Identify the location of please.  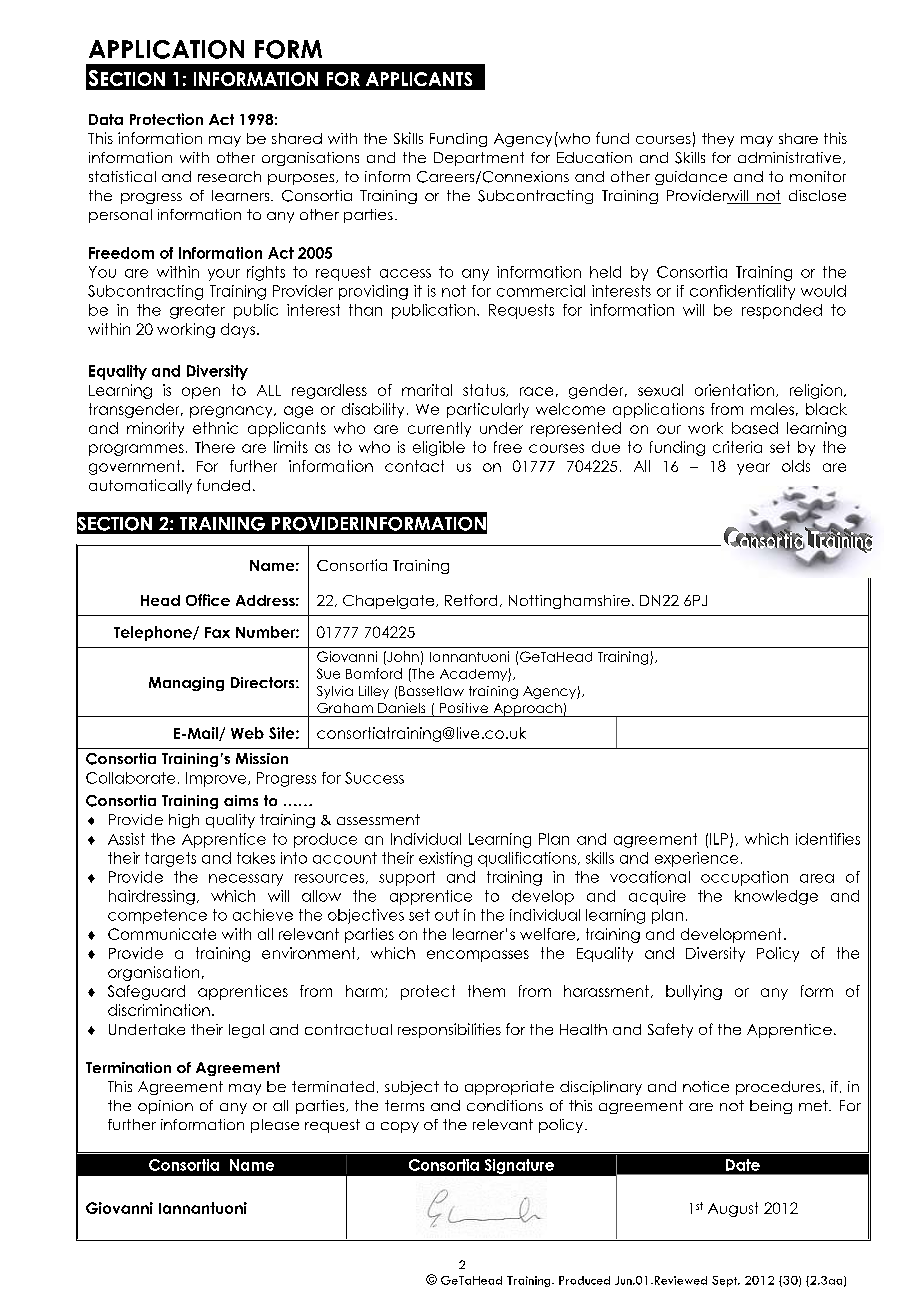
(275, 1126).
